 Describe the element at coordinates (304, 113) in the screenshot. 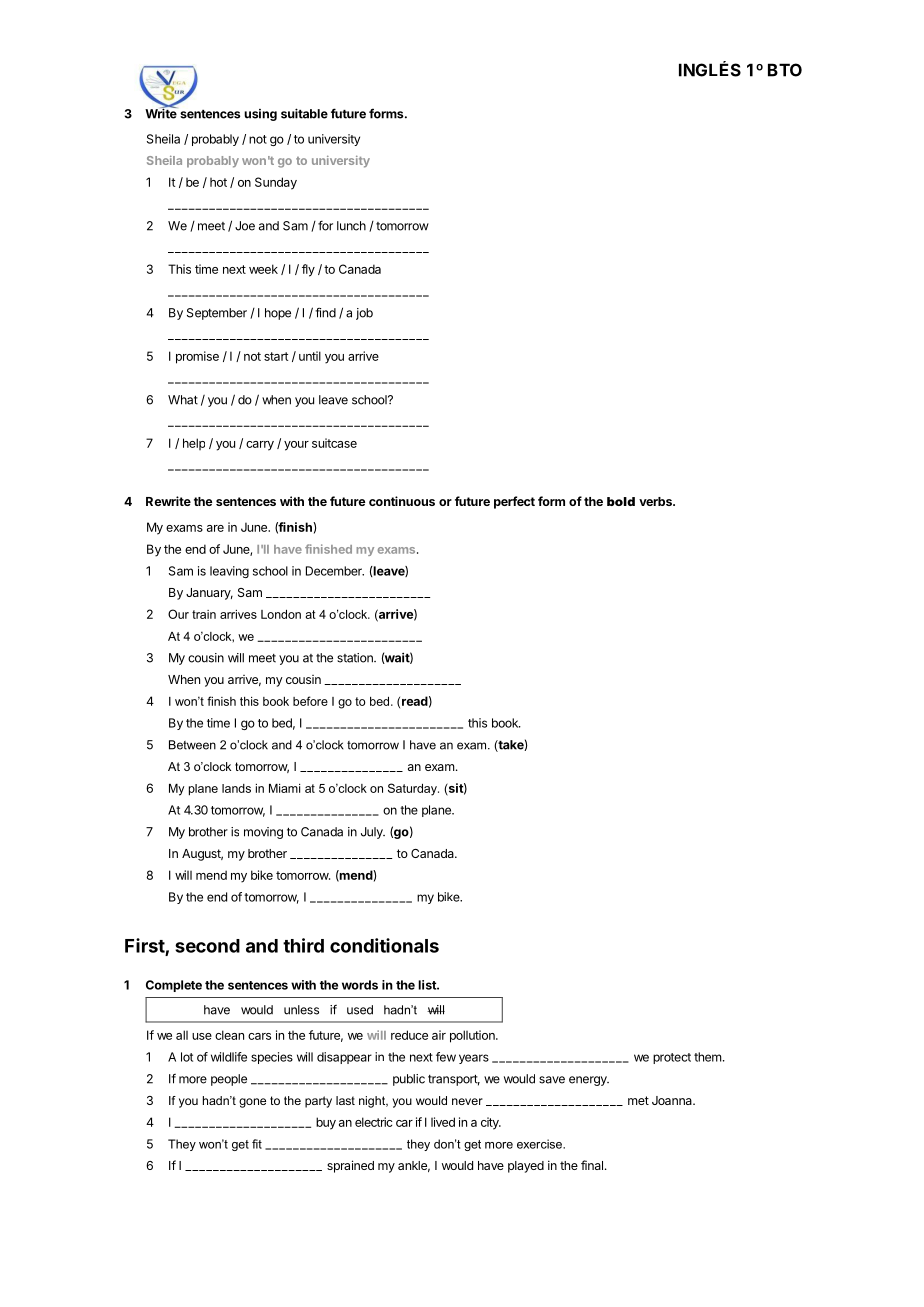

I see `suitable` at that location.
